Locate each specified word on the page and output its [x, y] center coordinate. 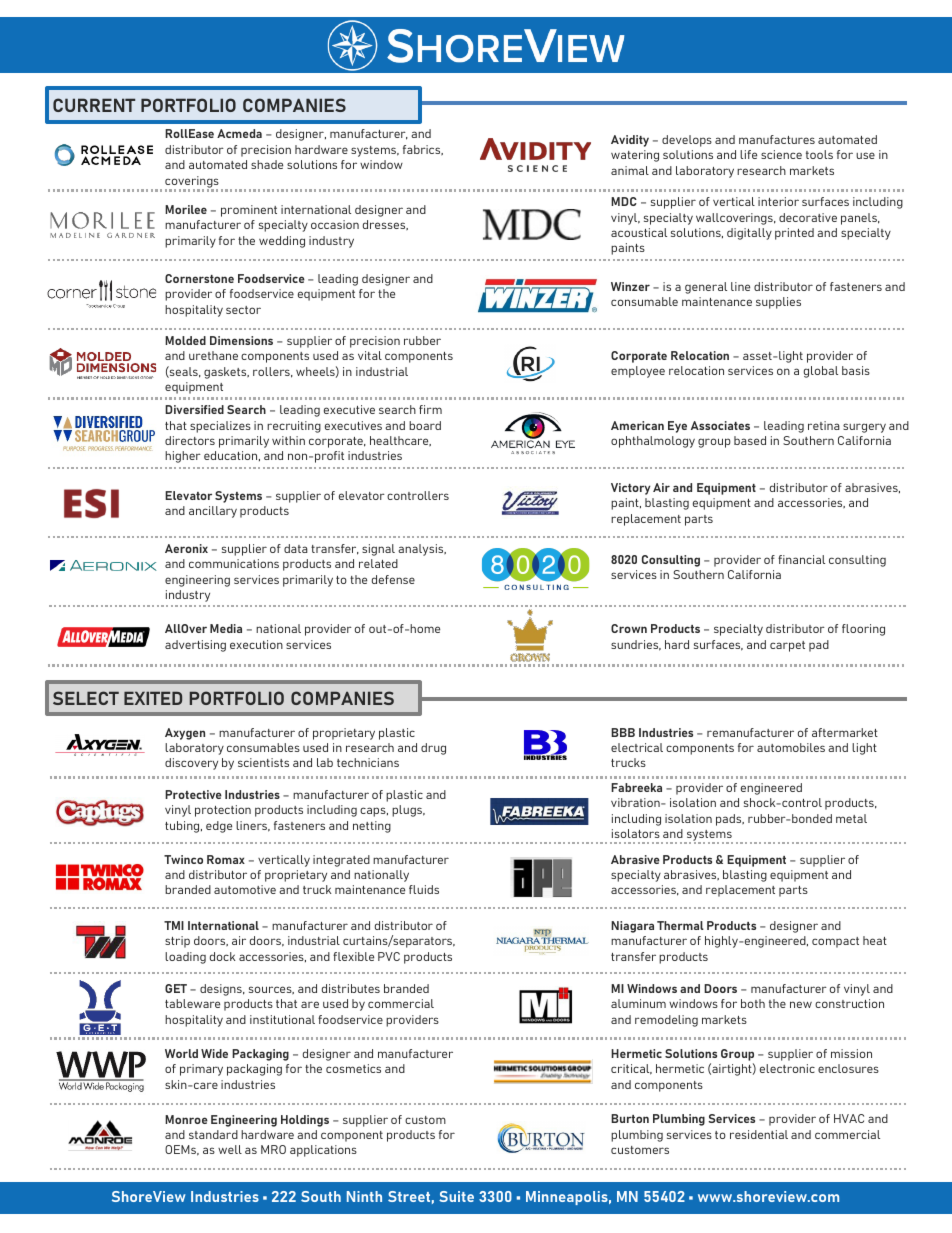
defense [393, 579]
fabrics [423, 150]
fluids [424, 889]
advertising [195, 646]
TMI [174, 925]
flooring [863, 630]
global [821, 372]
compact [835, 942]
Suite [456, 1196]
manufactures [777, 139]
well [230, 1149]
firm [430, 409]
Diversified [194, 409]
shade [267, 164]
